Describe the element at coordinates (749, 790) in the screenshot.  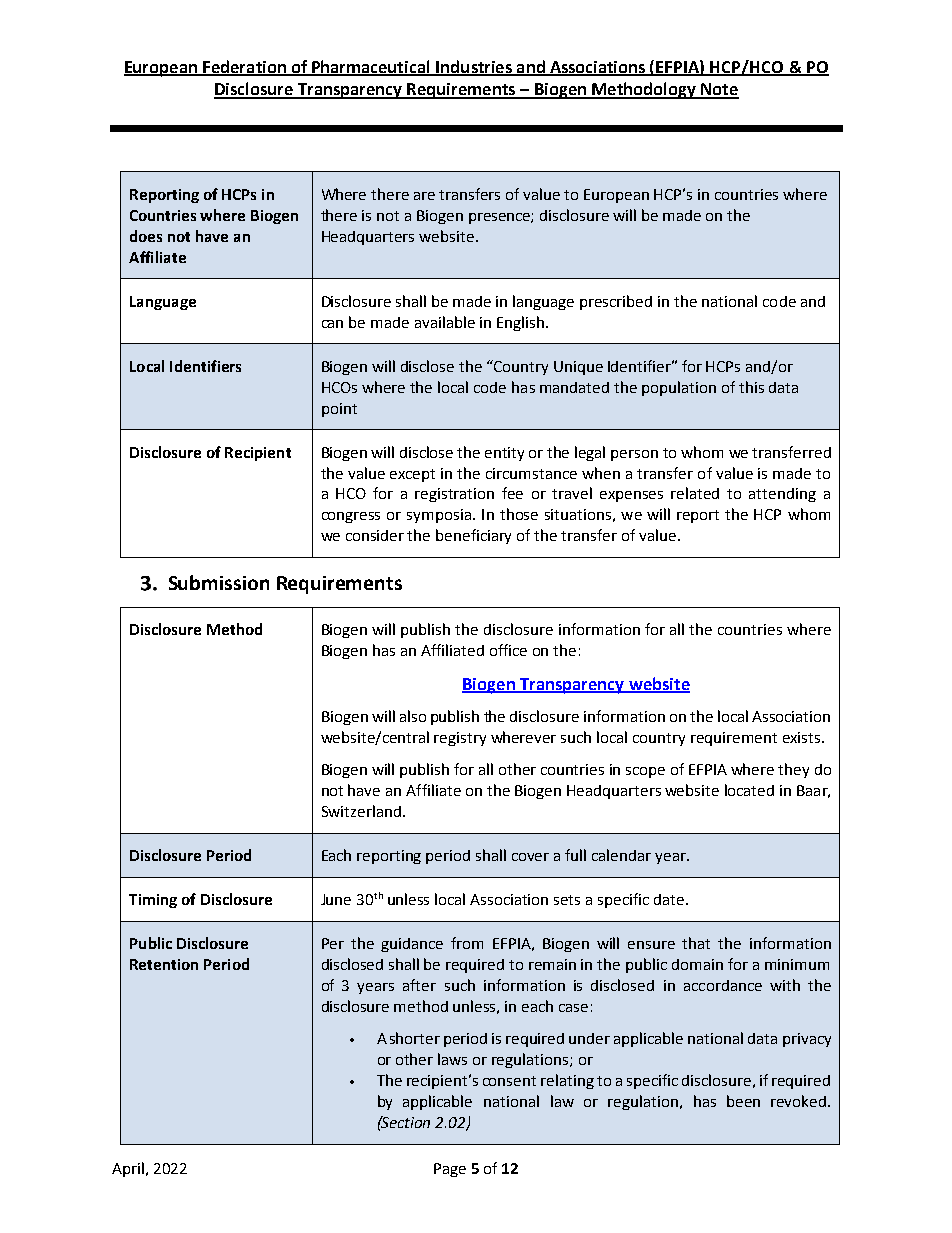
I see `located` at that location.
